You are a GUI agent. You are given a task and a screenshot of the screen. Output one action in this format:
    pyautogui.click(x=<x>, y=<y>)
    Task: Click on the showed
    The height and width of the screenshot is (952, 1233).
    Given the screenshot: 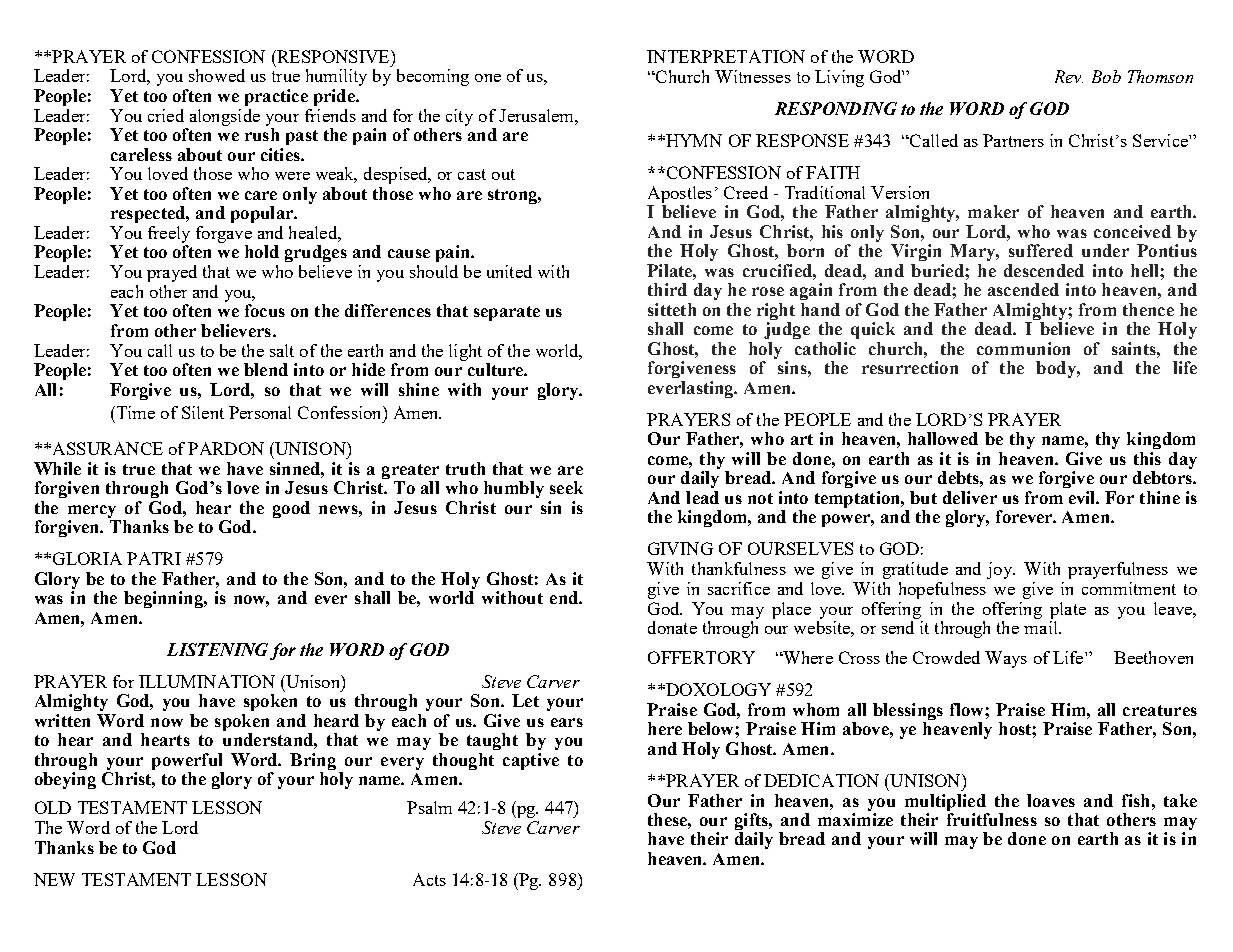 What is the action you would take?
    pyautogui.click(x=217, y=75)
